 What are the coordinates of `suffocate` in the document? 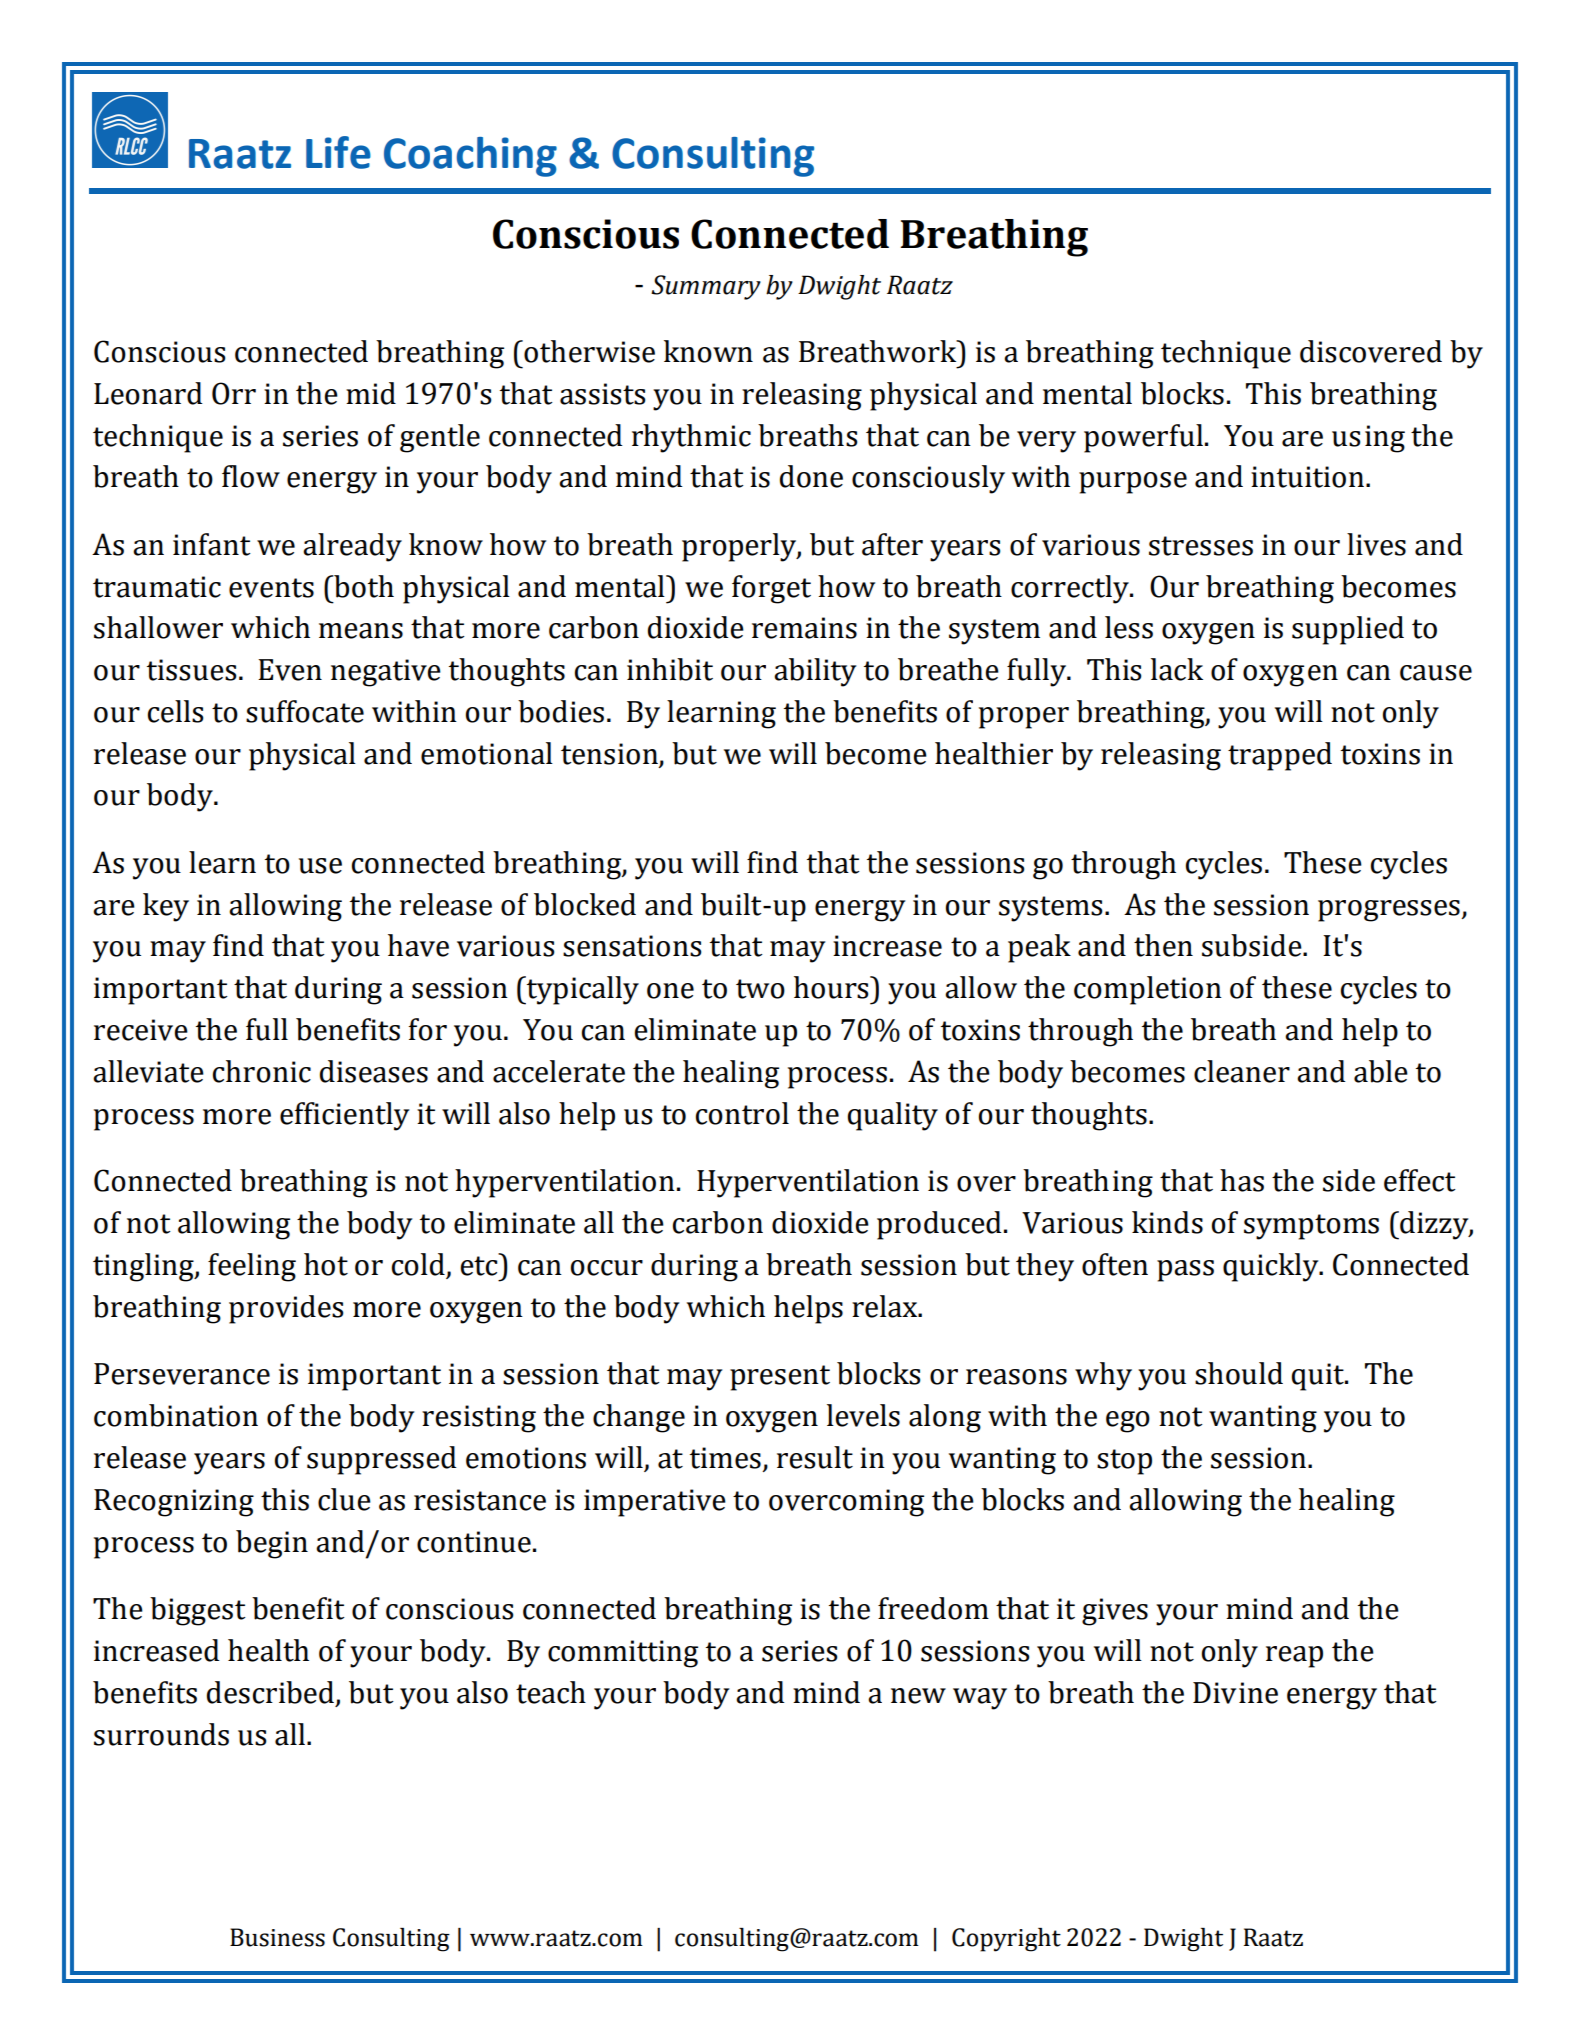 It's located at (305, 711).
